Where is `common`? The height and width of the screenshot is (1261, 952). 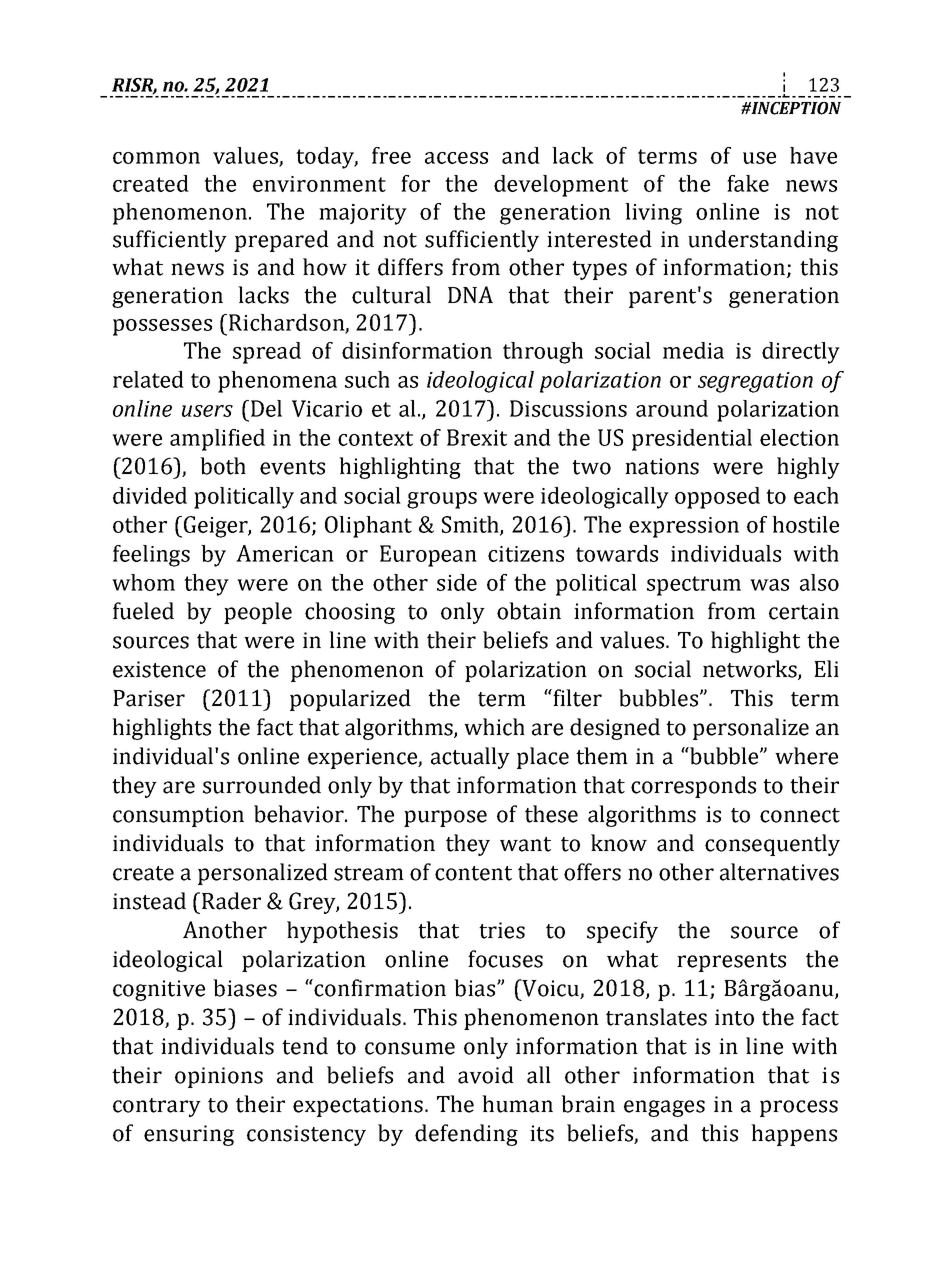 common is located at coordinates (156, 158).
